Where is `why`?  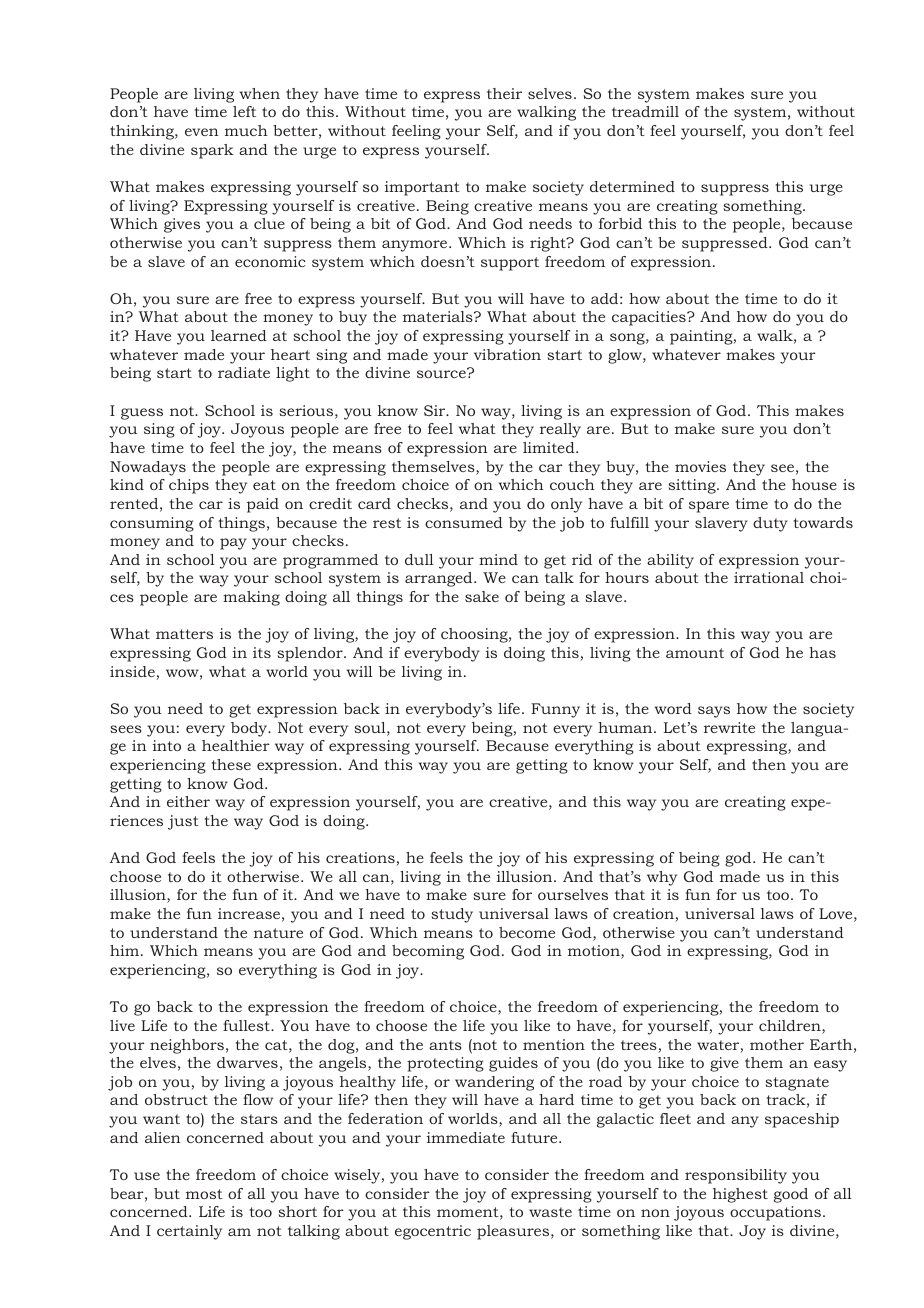 why is located at coordinates (662, 878).
